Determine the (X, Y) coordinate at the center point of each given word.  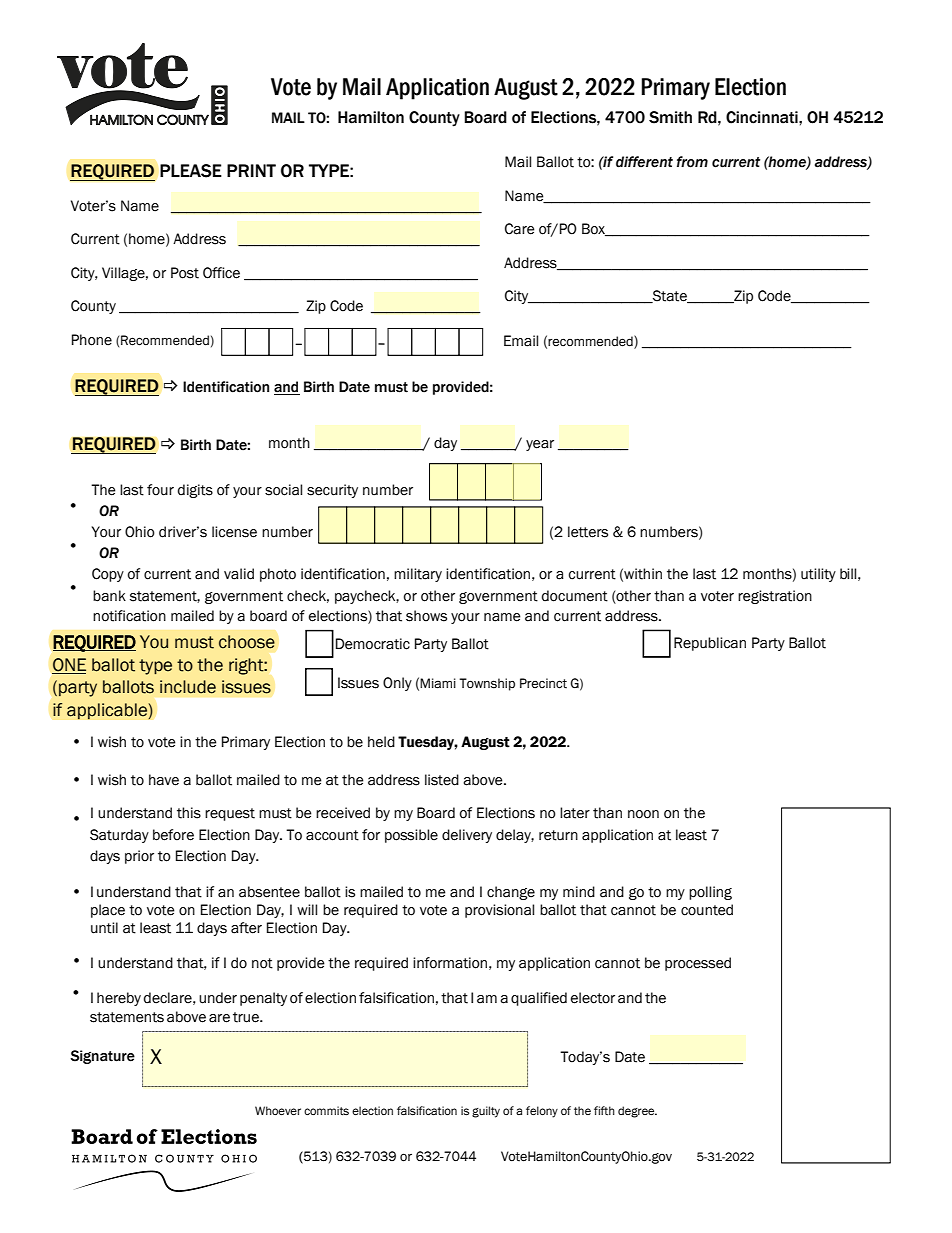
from (692, 162)
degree (637, 1112)
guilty (486, 1112)
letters (588, 532)
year (540, 445)
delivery (467, 836)
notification (129, 616)
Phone (92, 340)
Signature (102, 1057)
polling (710, 893)
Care (519, 229)
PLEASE (191, 171)
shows (426, 616)
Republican (710, 644)
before (173, 835)
